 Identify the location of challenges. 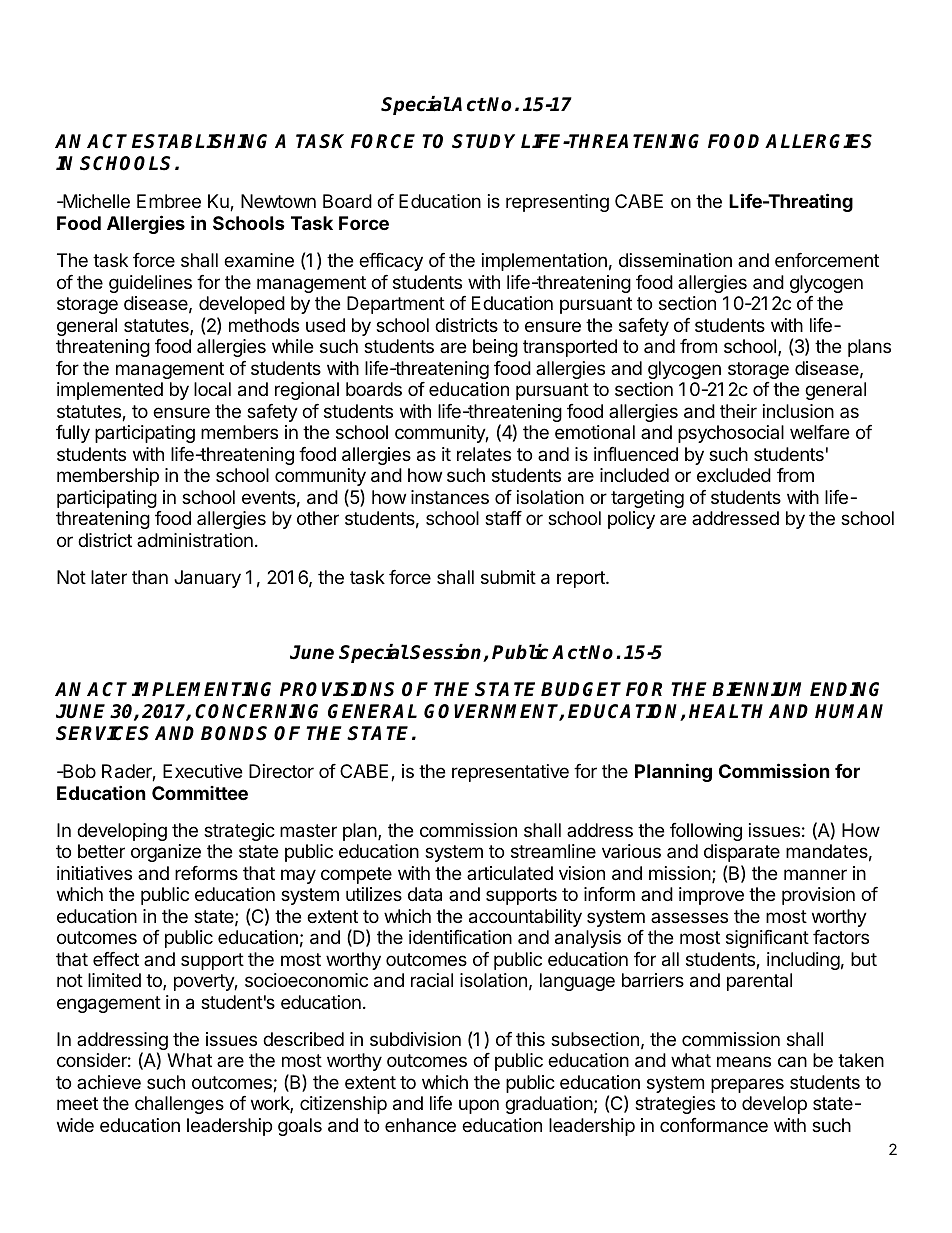
(179, 1105).
